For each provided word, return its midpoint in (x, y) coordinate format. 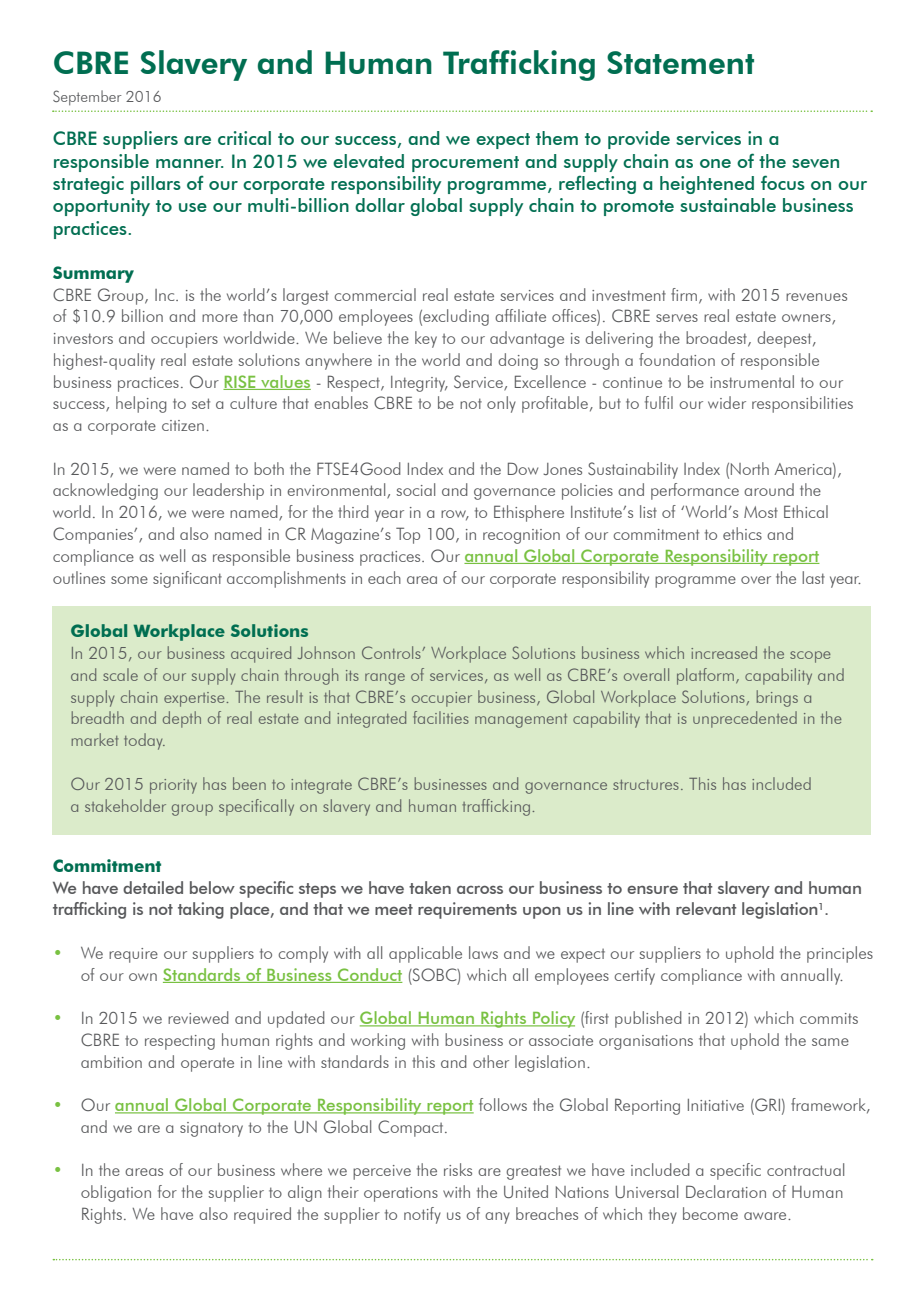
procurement (465, 164)
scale (120, 674)
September (87, 98)
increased (724, 652)
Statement (680, 62)
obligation (116, 1193)
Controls (392, 652)
